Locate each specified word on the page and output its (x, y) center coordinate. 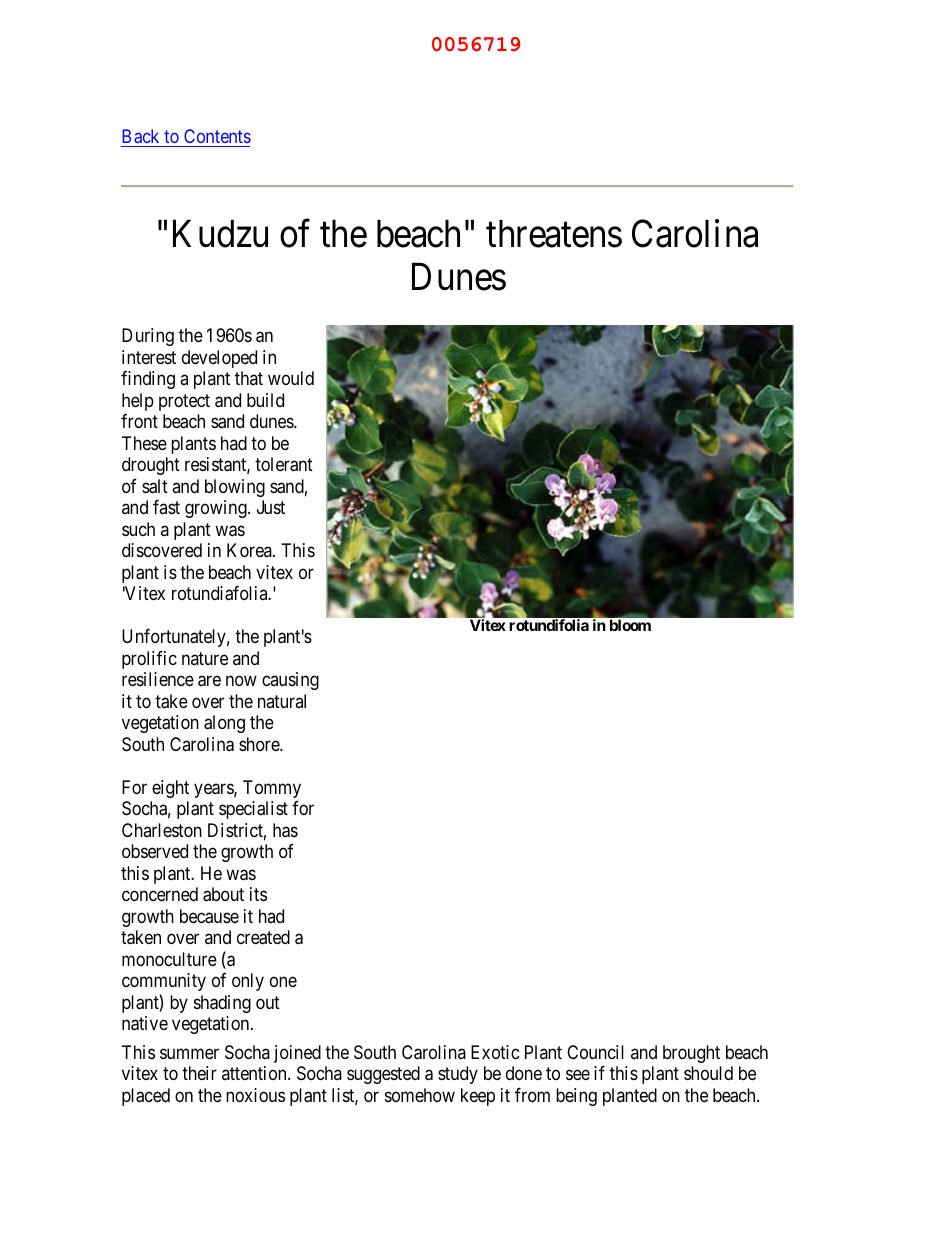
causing (290, 681)
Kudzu (220, 234)
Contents (216, 138)
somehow (420, 1095)
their (199, 1073)
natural (282, 701)
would (291, 378)
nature (205, 658)
